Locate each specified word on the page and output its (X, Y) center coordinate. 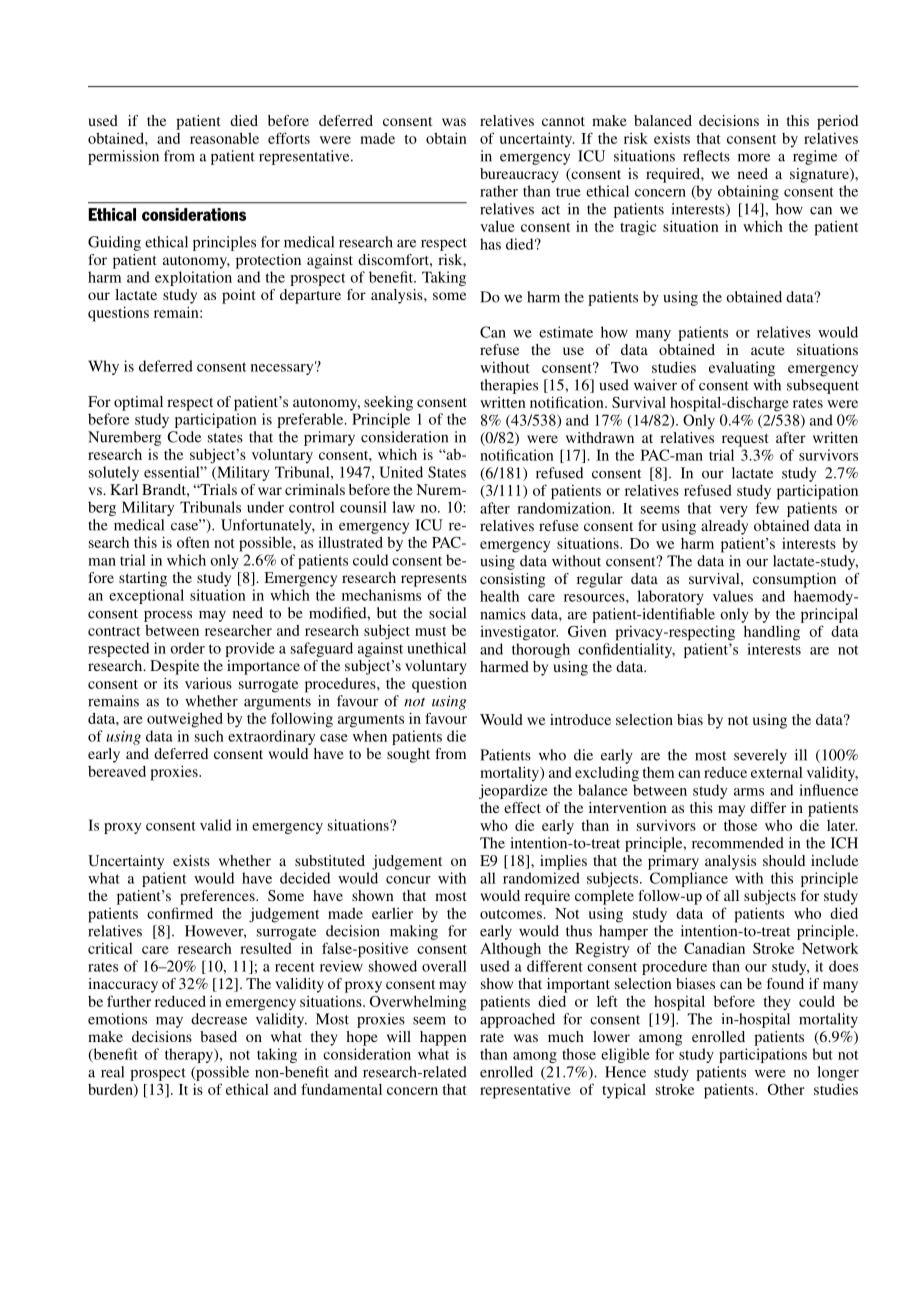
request (745, 440)
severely (760, 756)
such (209, 736)
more (754, 158)
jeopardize (513, 791)
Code (184, 437)
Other (786, 1089)
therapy (190, 1055)
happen (443, 1038)
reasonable (224, 138)
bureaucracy (519, 175)
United (401, 472)
